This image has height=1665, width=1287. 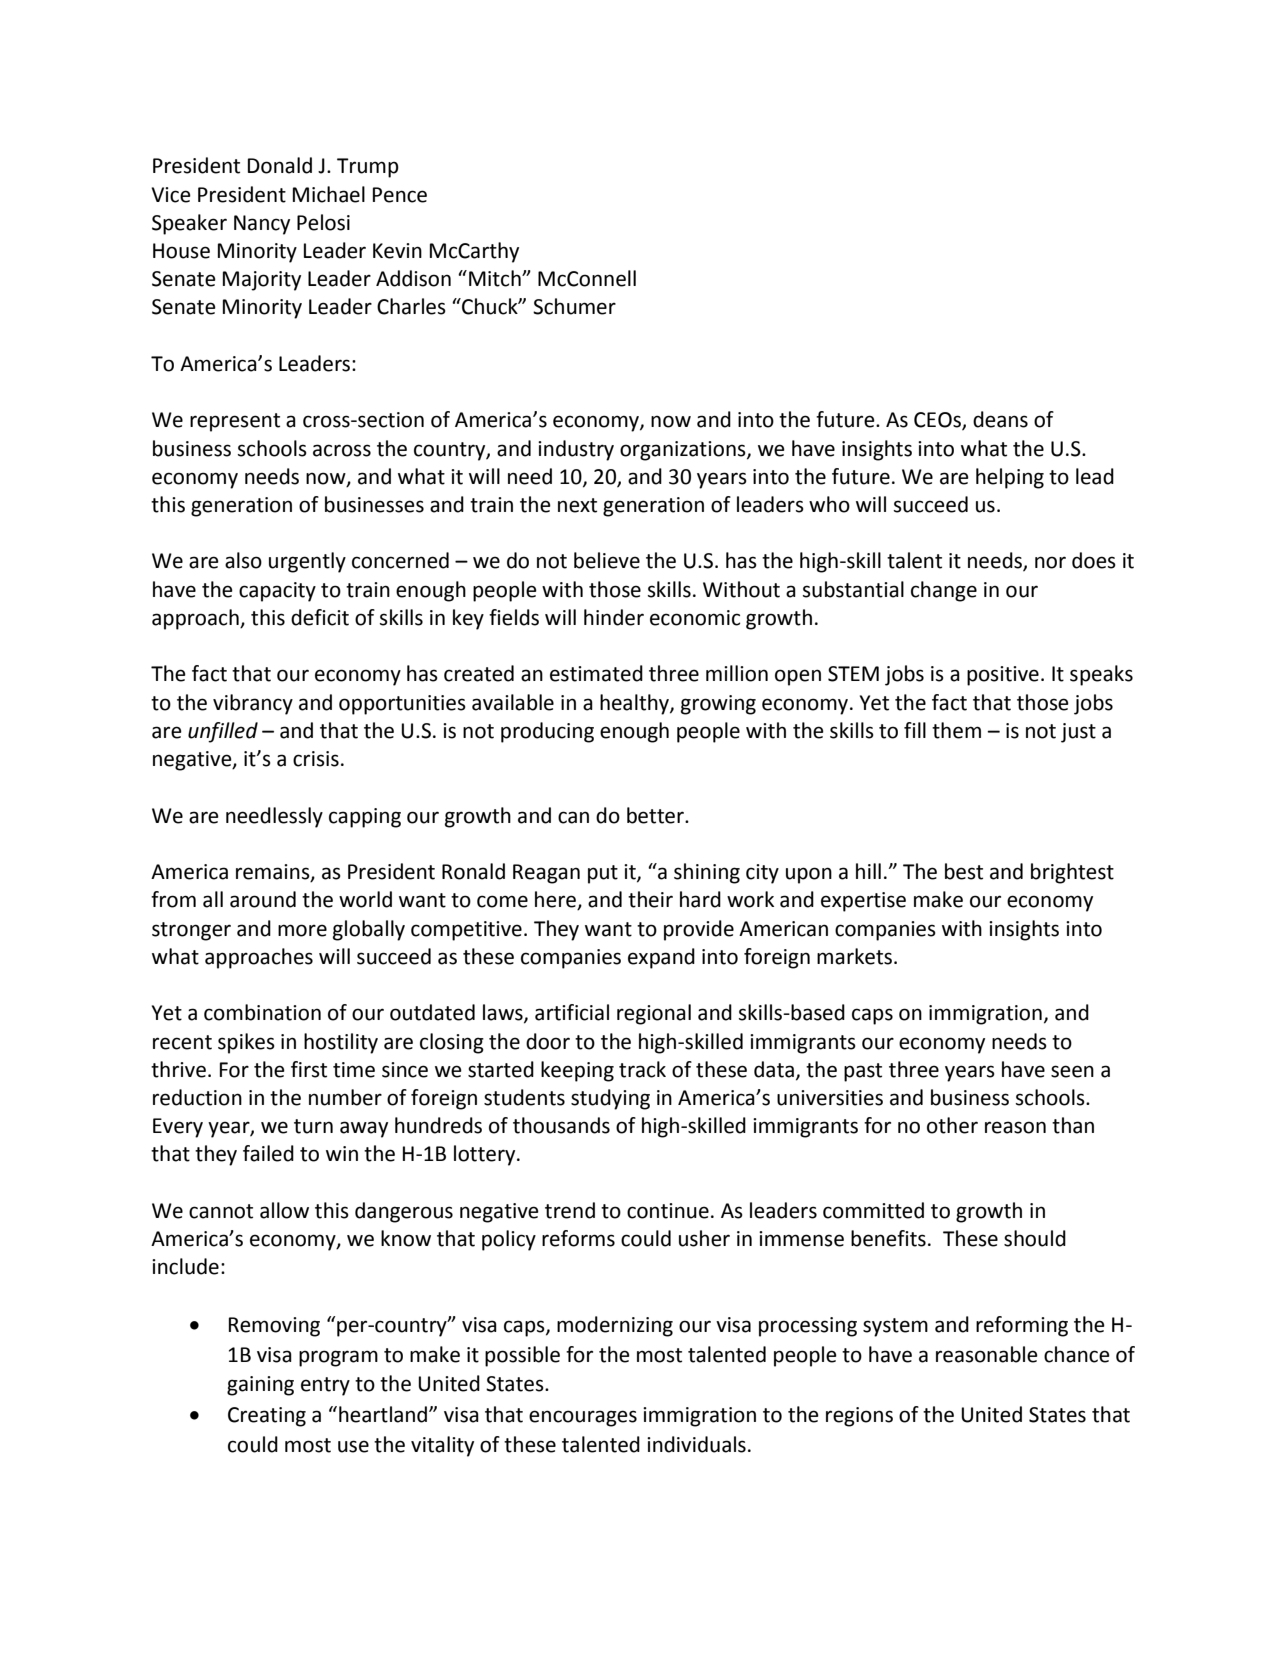 I want to click on Schumer, so click(x=574, y=306).
